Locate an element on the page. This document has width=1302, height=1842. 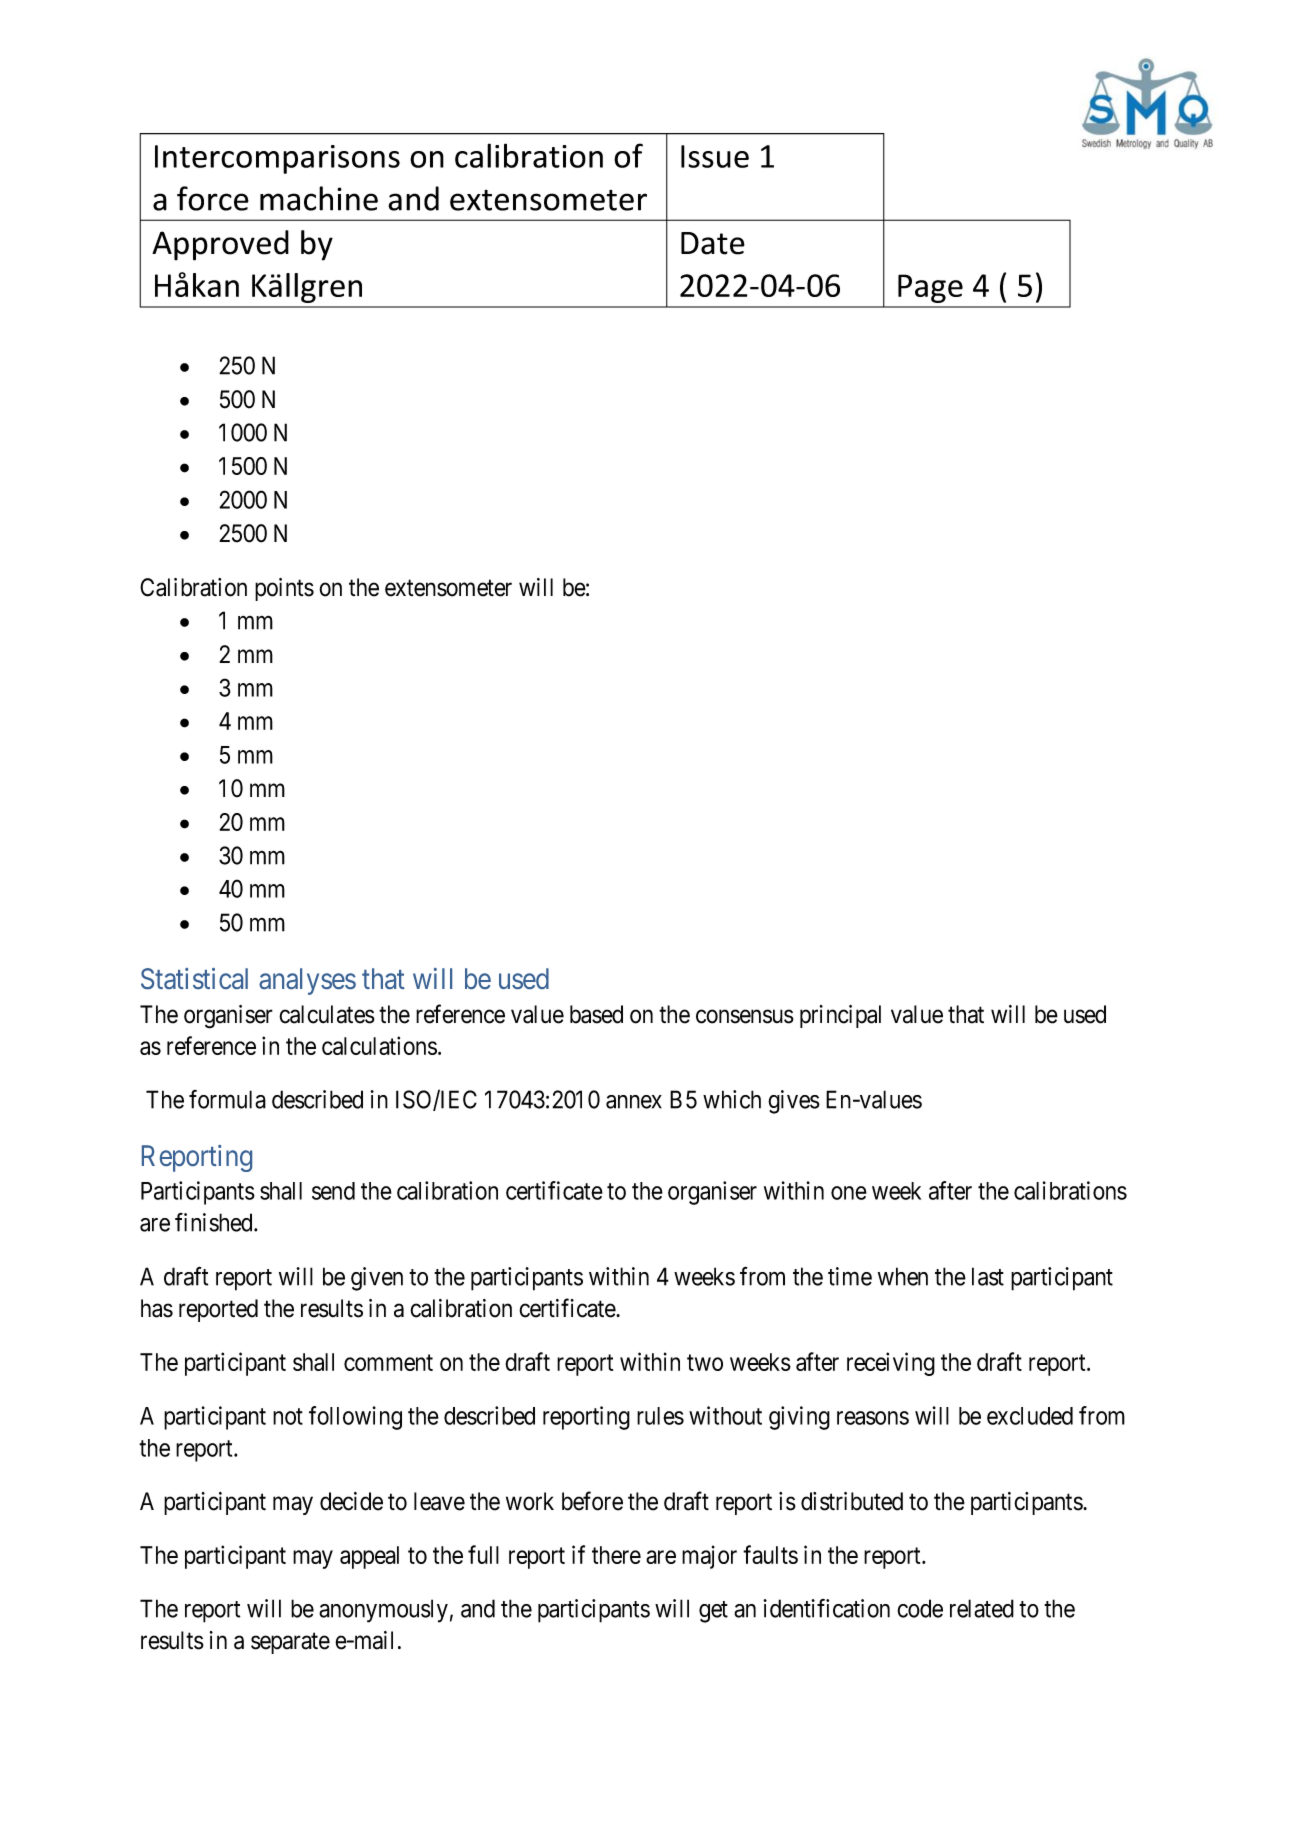
machine is located at coordinates (319, 198).
